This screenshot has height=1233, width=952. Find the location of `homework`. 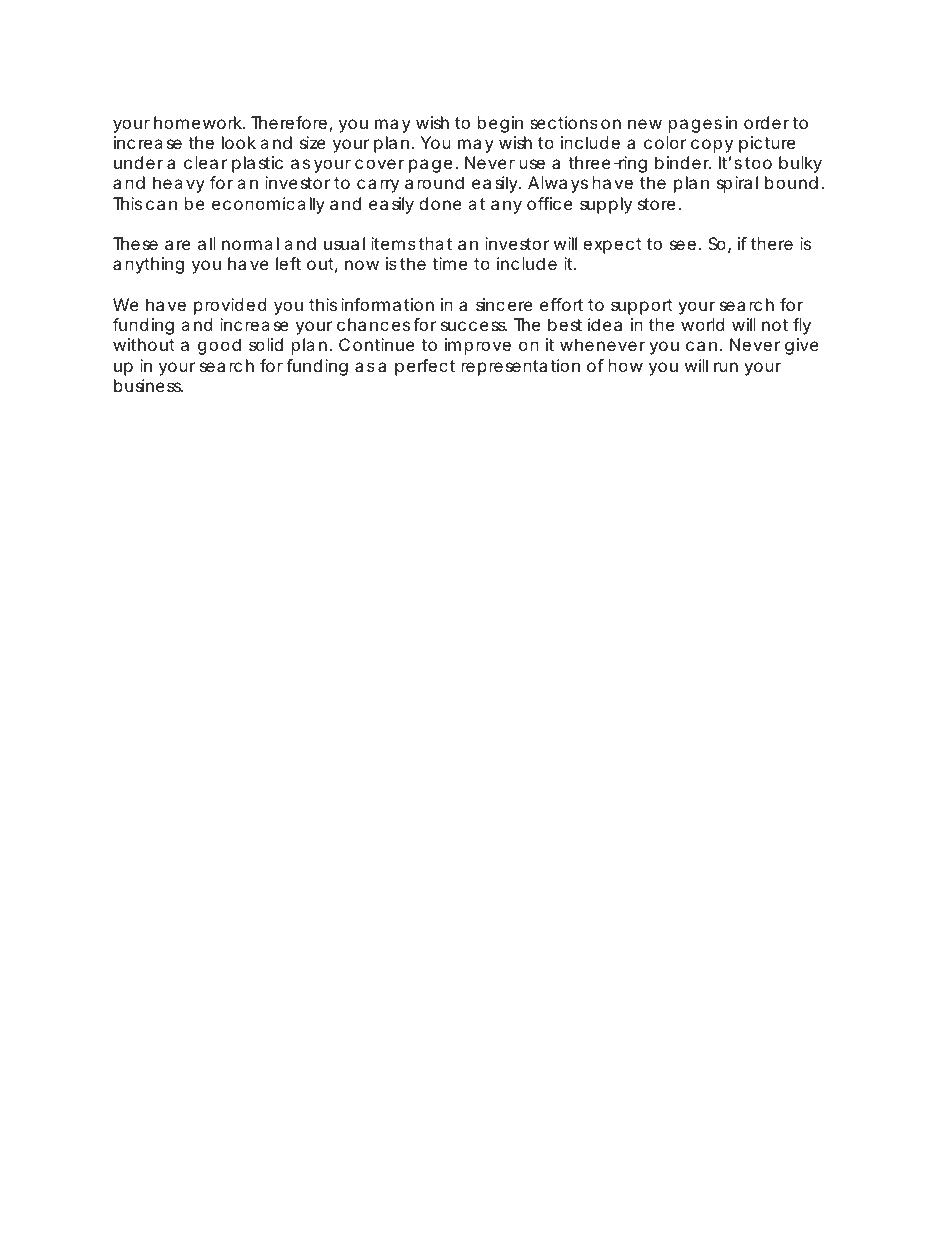

homework is located at coordinates (198, 122).
